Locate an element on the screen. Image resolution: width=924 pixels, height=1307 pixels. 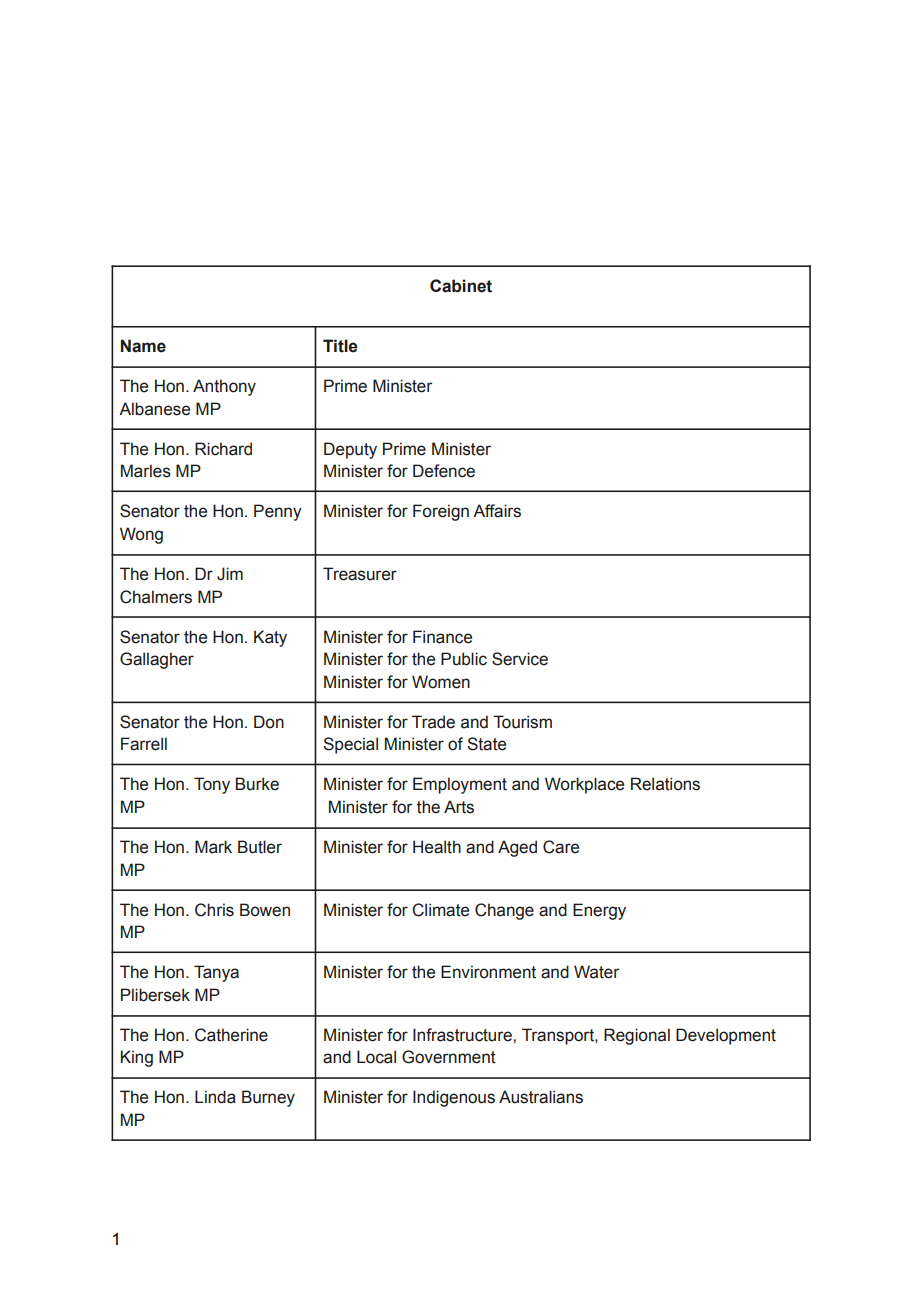
Relations is located at coordinates (665, 784).
